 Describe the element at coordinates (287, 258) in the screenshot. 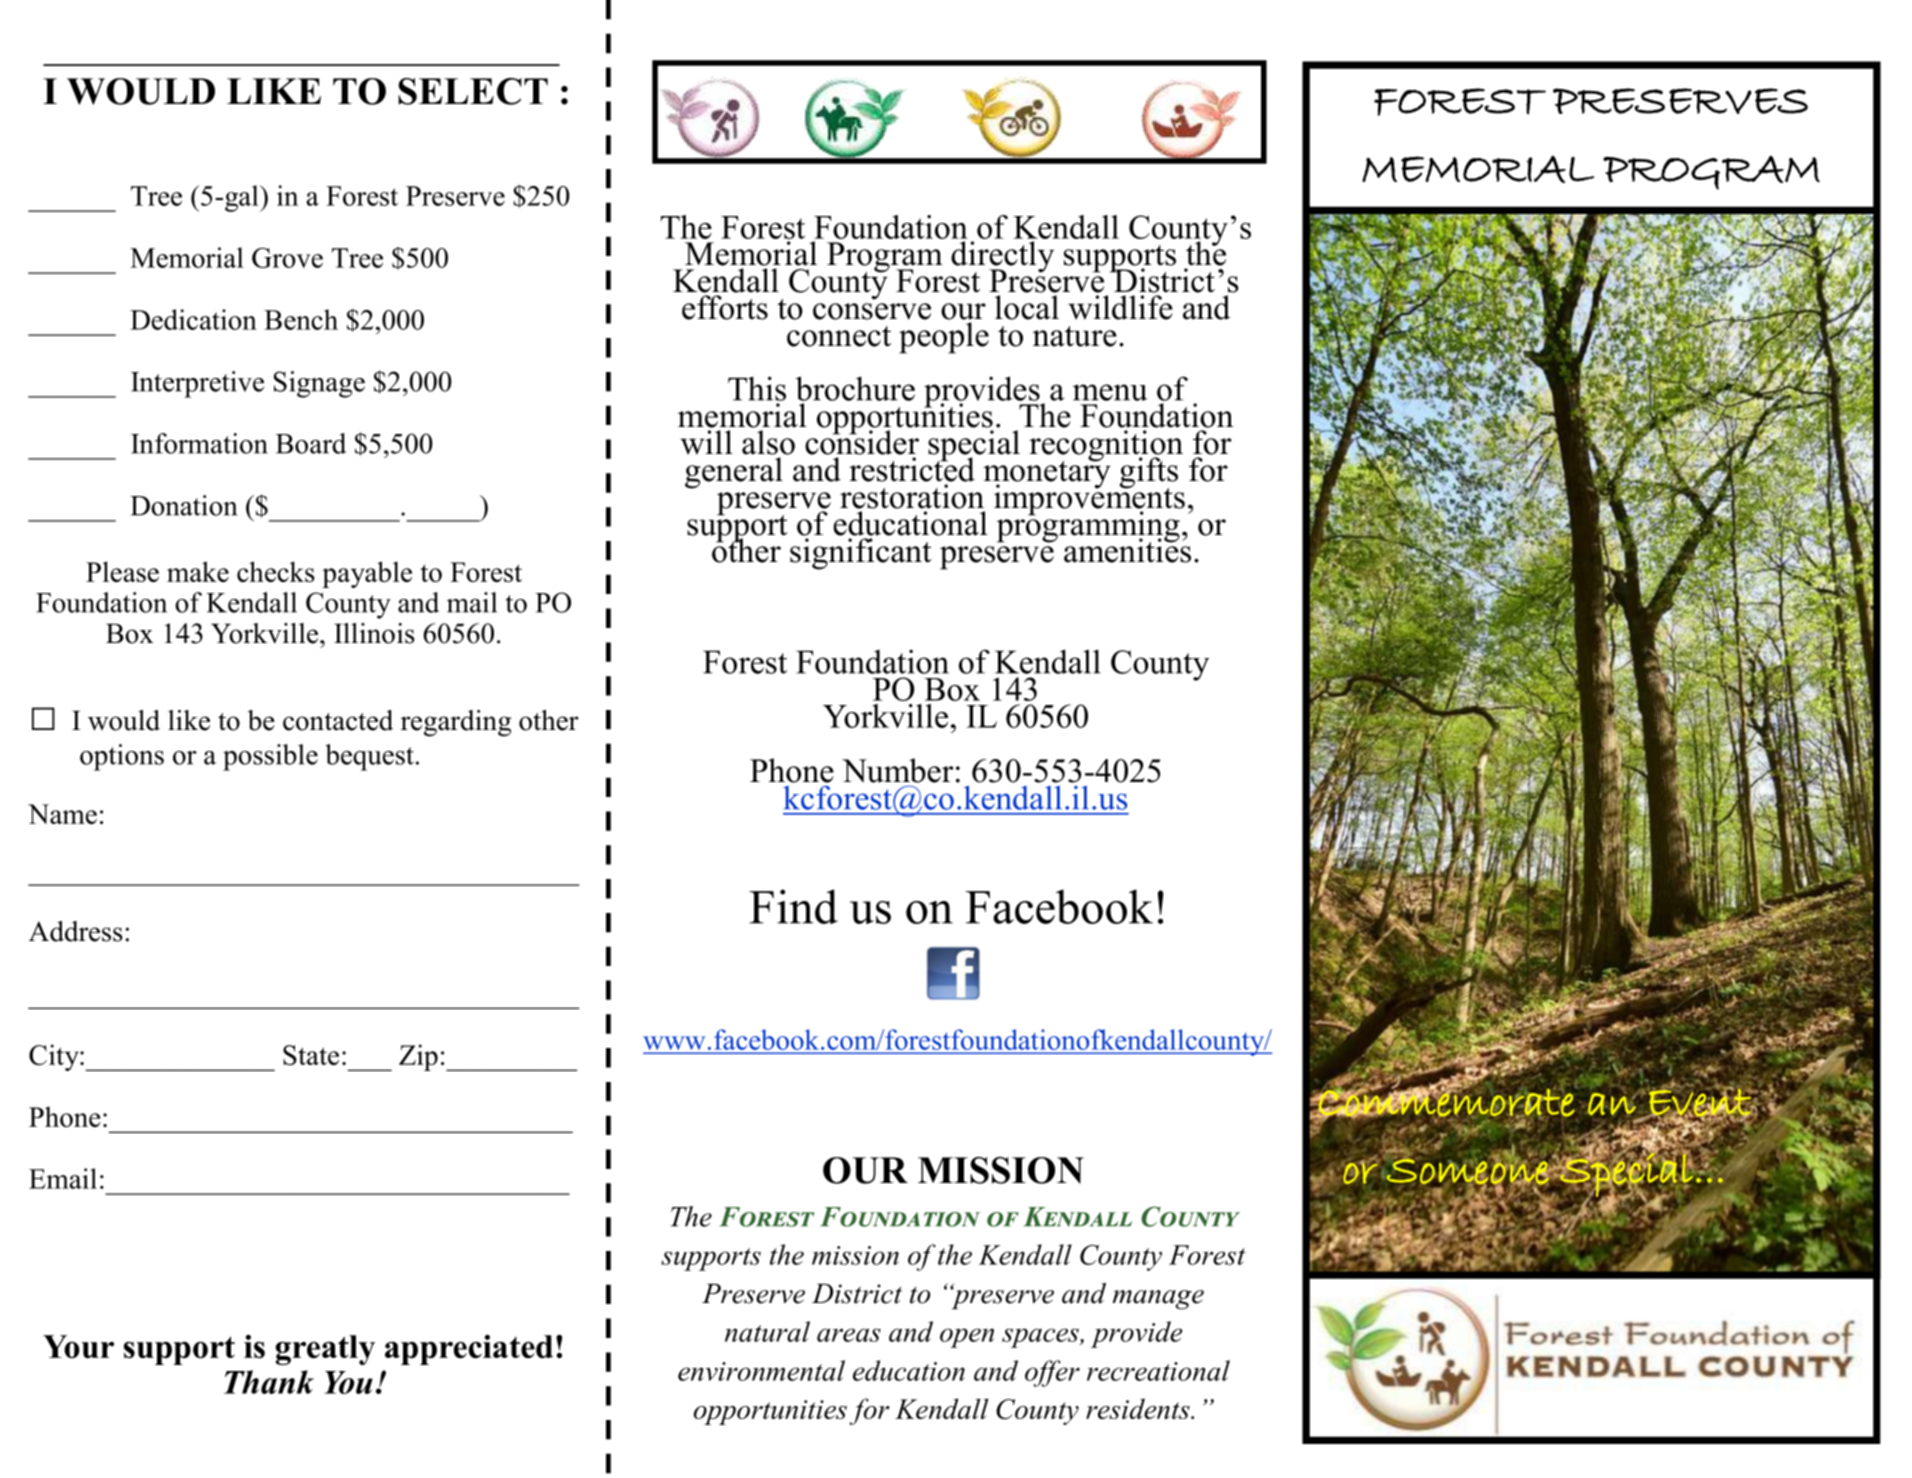

I see `Grove` at that location.
